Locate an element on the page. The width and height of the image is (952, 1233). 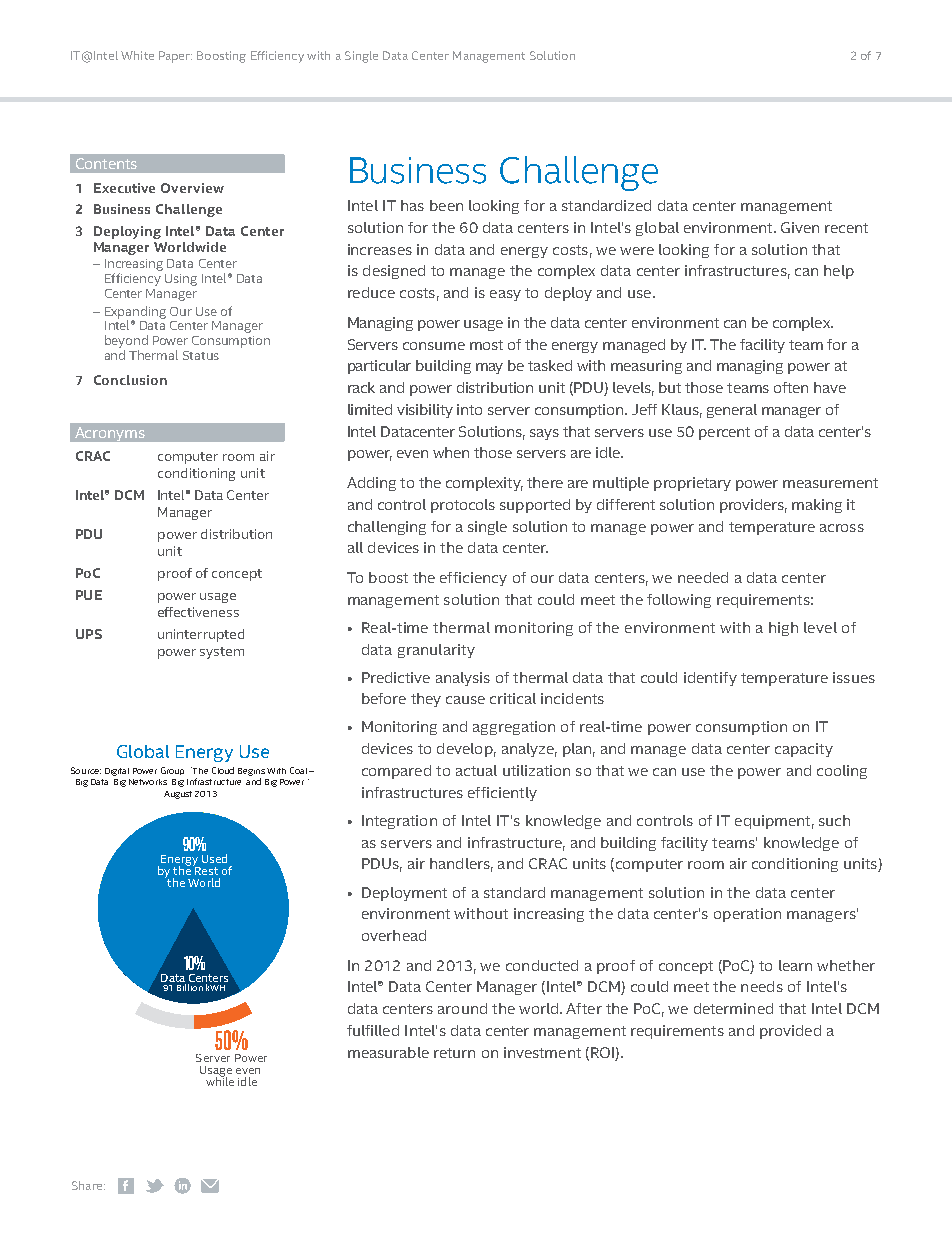
Given is located at coordinates (800, 227).
